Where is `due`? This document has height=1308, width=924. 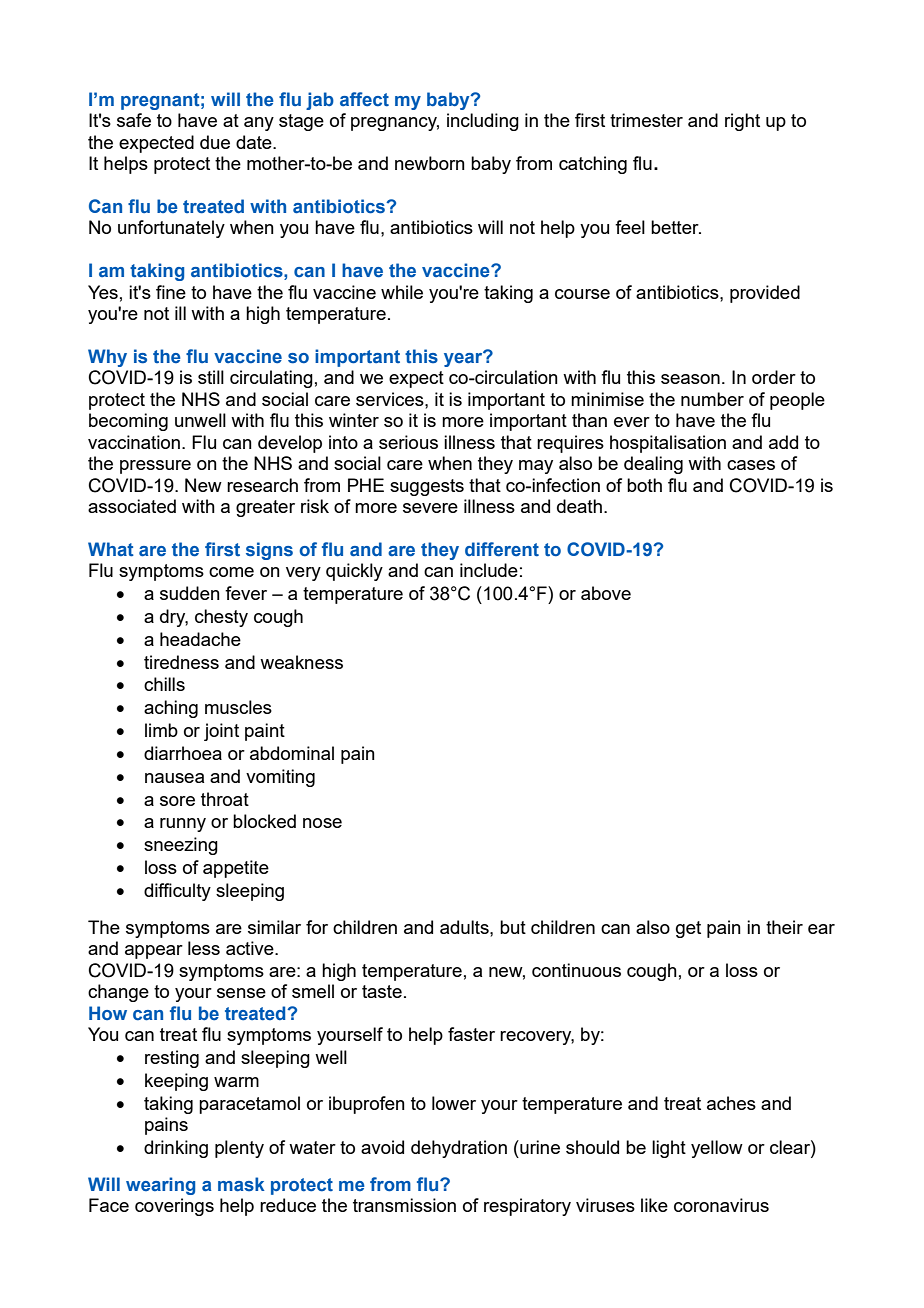 due is located at coordinates (215, 142).
